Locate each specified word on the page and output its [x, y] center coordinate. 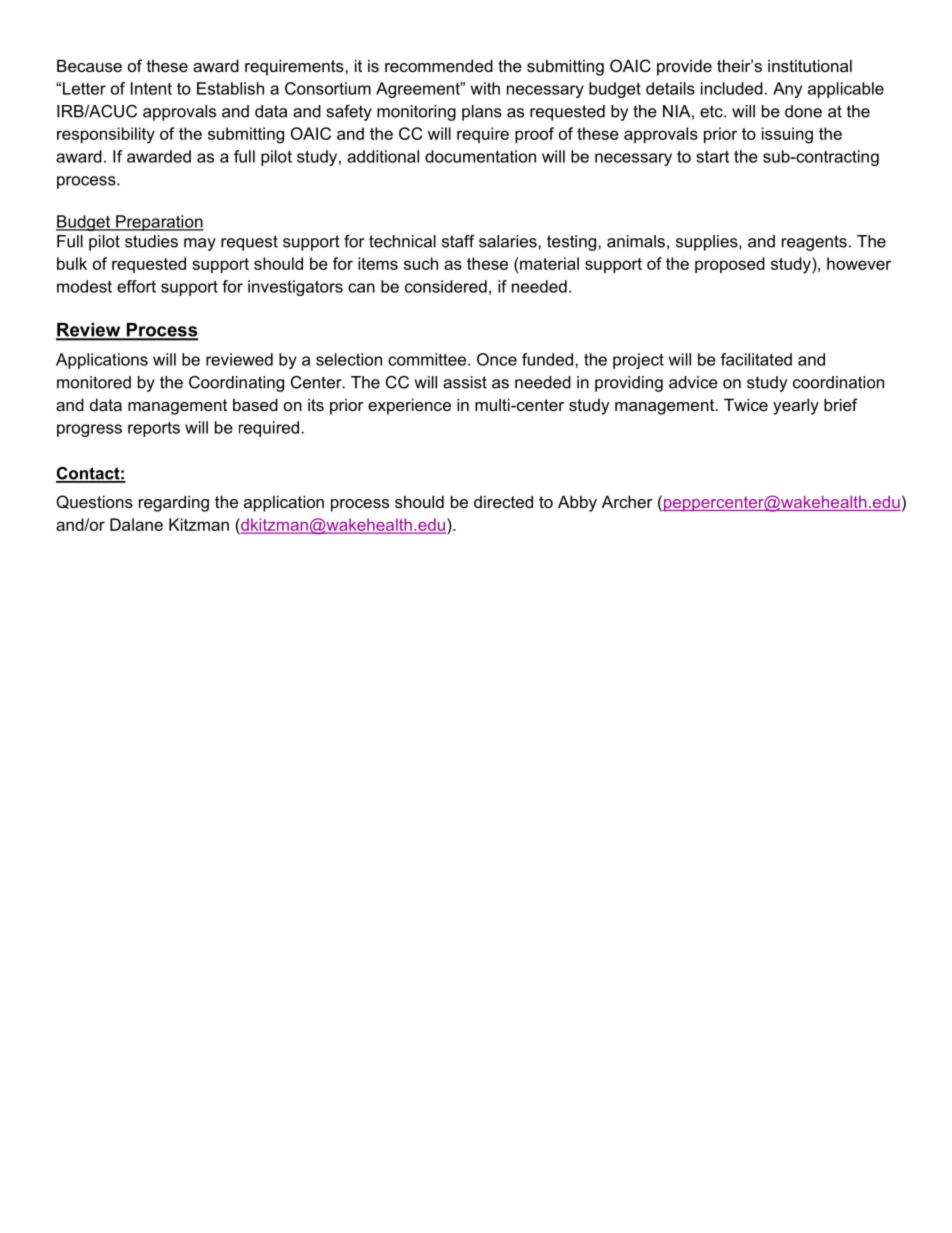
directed [503, 501]
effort [136, 286]
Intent [151, 88]
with [485, 88]
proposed [730, 265]
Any [787, 90]
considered [446, 286]
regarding [174, 503]
